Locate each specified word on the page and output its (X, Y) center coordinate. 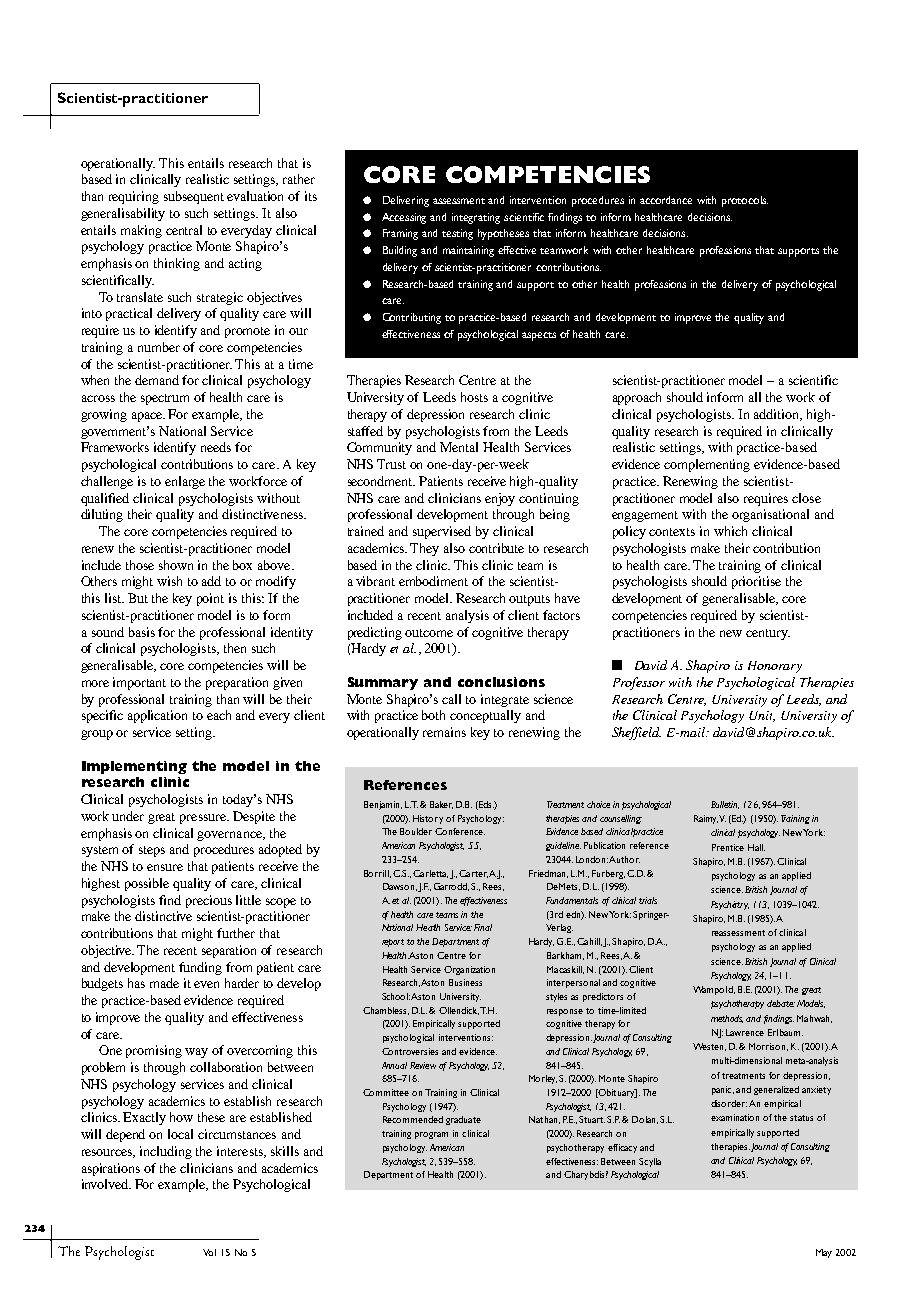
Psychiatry (730, 905)
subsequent (194, 197)
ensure (165, 867)
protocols (745, 201)
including (166, 1152)
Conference (460, 831)
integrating (476, 218)
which (730, 531)
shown (176, 565)
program (431, 1135)
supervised (442, 532)
